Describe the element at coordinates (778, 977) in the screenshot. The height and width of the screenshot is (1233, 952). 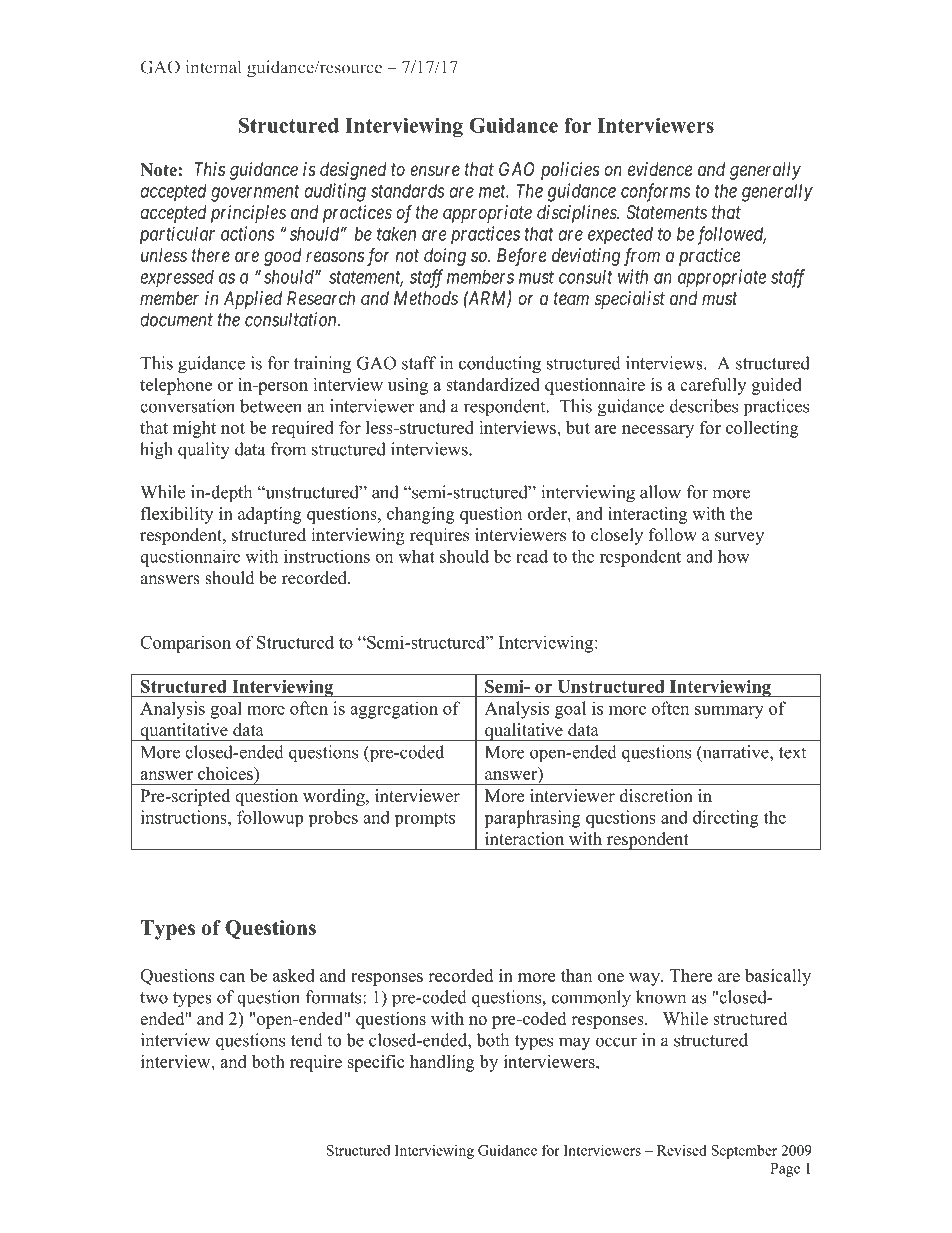
I see `basically` at that location.
